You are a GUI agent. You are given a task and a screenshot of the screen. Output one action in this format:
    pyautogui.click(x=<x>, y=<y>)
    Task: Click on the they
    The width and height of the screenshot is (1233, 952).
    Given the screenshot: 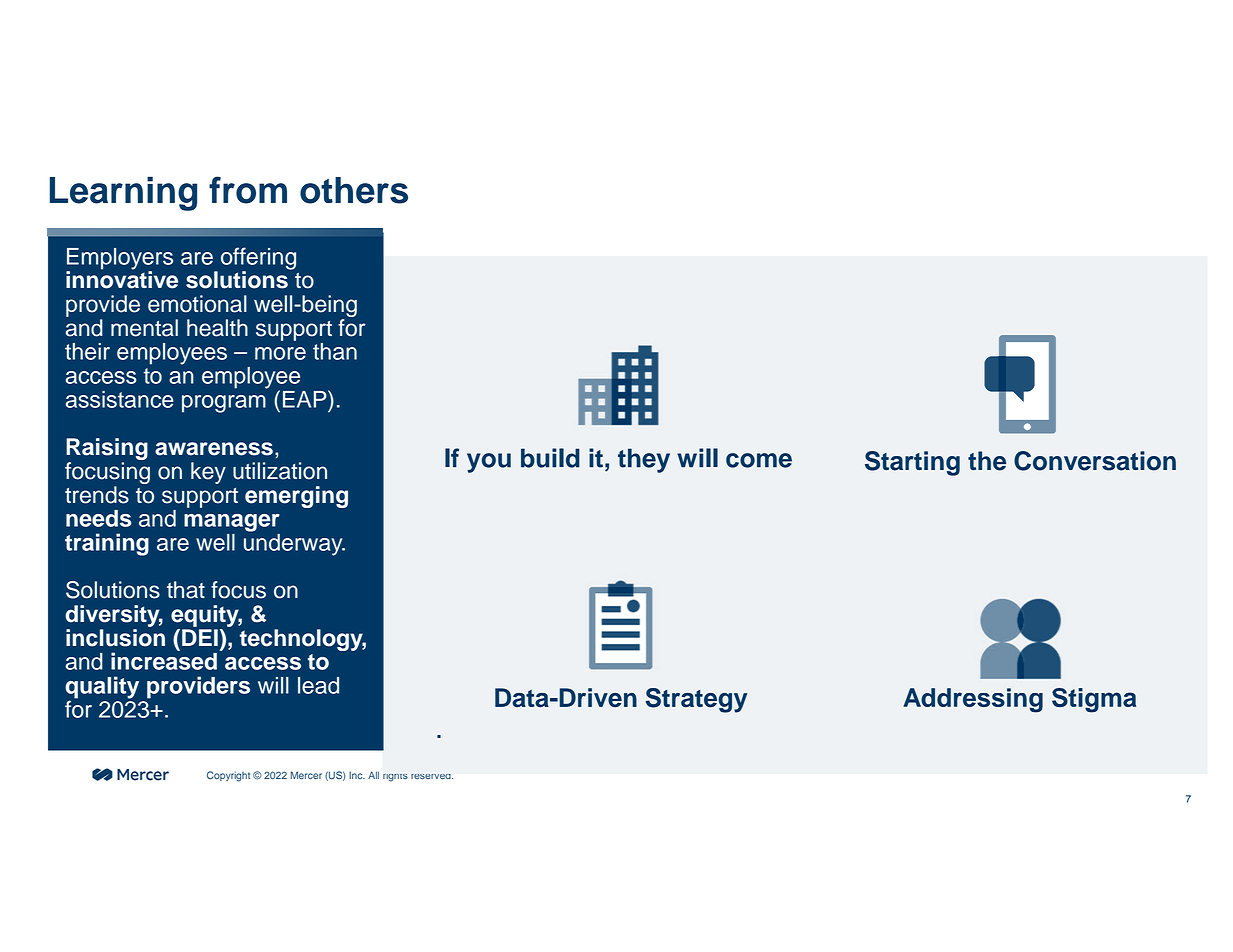 What is the action you would take?
    pyautogui.click(x=644, y=460)
